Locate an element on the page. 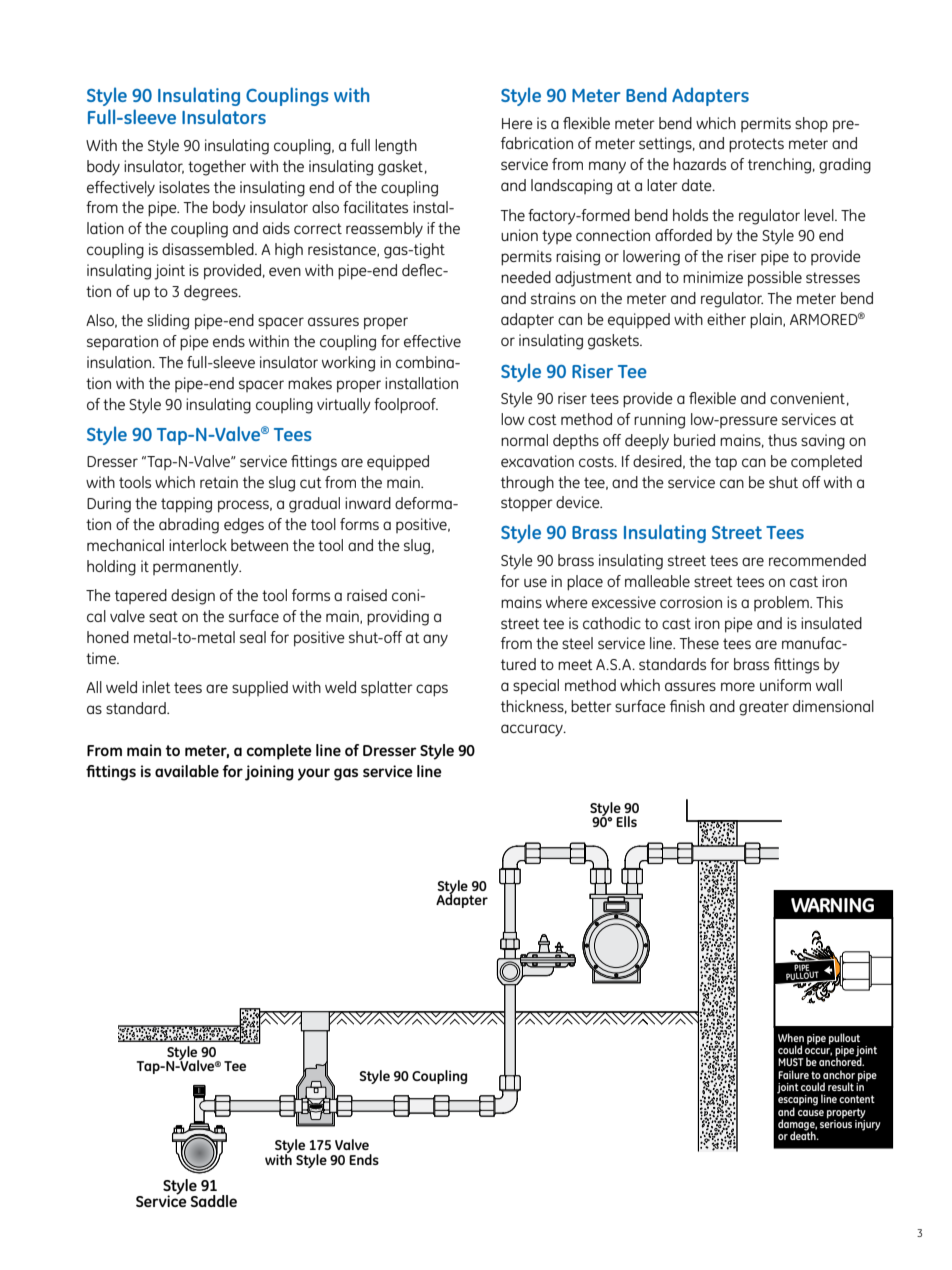  accuracy is located at coordinates (533, 730).
